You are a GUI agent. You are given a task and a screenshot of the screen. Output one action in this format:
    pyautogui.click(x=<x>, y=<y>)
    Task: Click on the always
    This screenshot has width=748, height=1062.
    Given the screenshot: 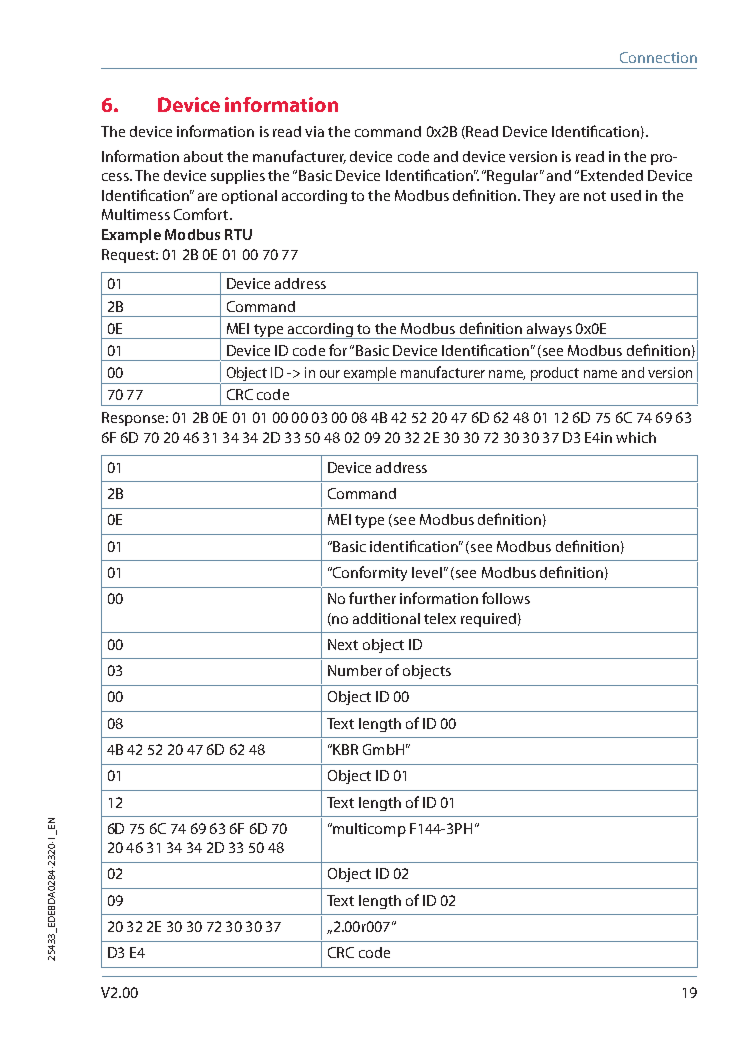 What is the action you would take?
    pyautogui.click(x=549, y=331)
